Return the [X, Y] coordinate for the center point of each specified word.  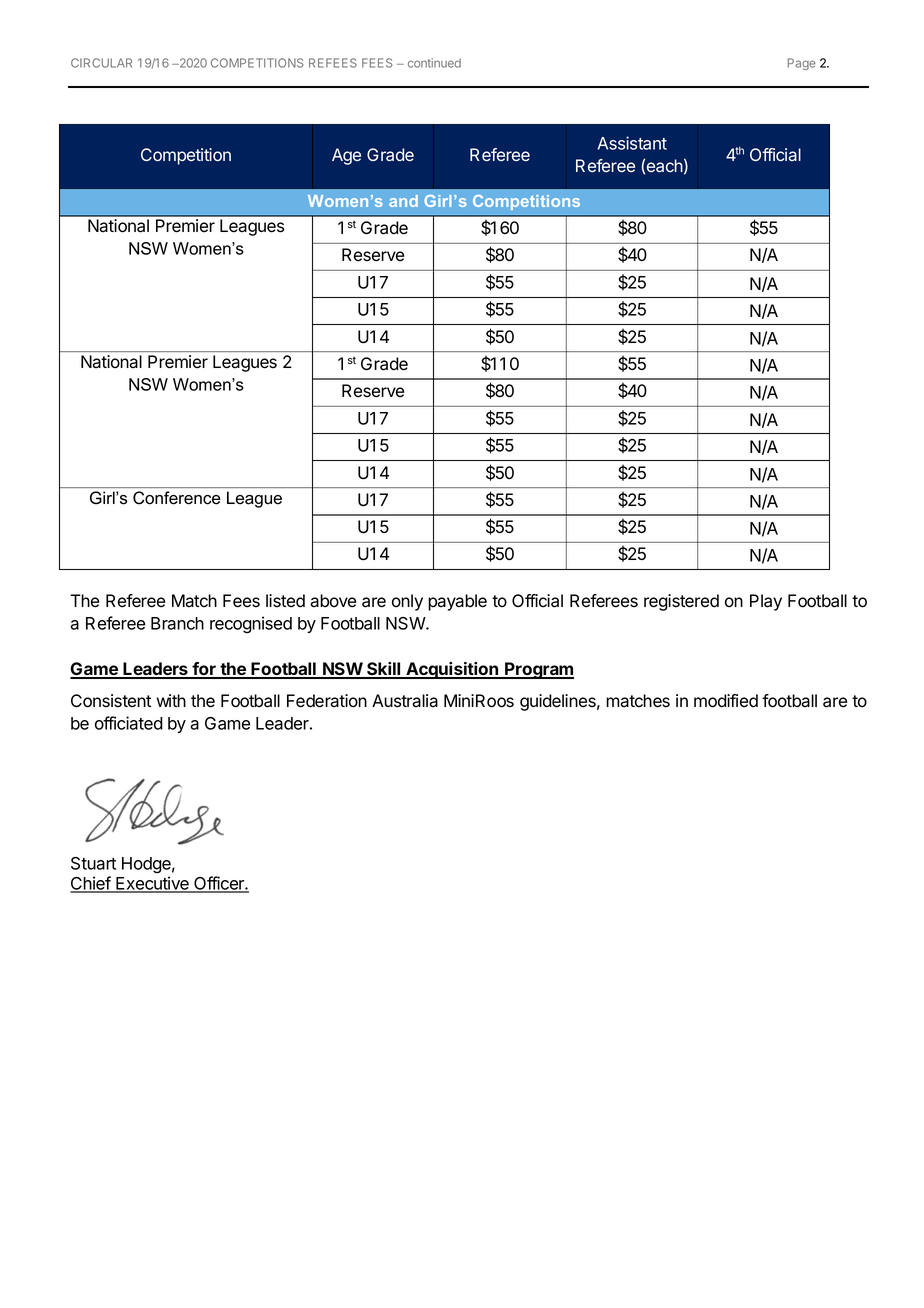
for [204, 670]
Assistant [632, 143]
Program [538, 670]
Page [802, 64]
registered [681, 602]
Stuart [93, 863]
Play [766, 602]
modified [726, 701]
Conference [176, 497]
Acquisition [452, 670]
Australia [405, 701]
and [403, 201]
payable [457, 602]
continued [434, 63]
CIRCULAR [101, 63]
